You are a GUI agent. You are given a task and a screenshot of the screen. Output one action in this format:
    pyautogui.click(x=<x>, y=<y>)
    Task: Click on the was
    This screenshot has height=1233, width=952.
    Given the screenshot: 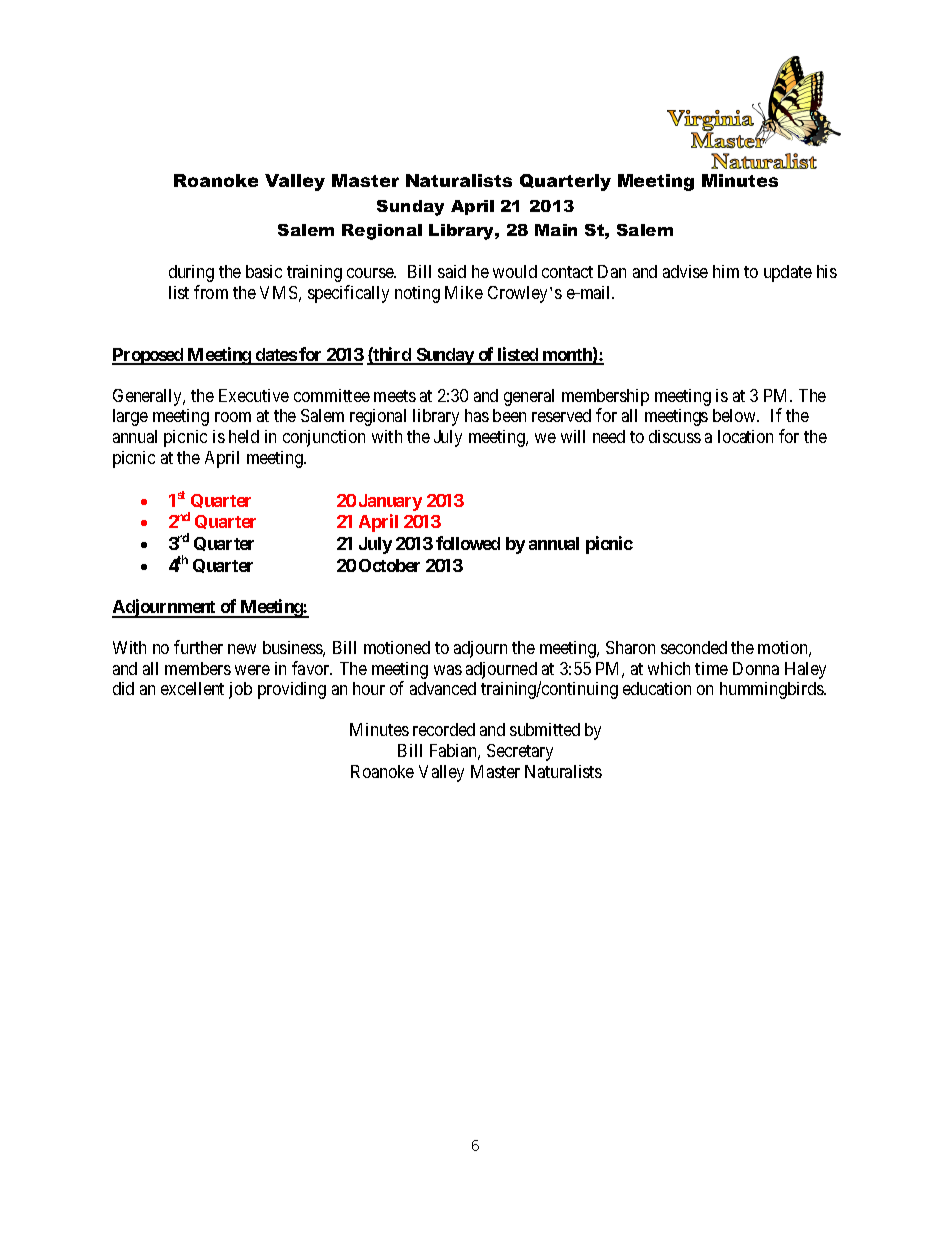 What is the action you would take?
    pyautogui.click(x=448, y=670)
